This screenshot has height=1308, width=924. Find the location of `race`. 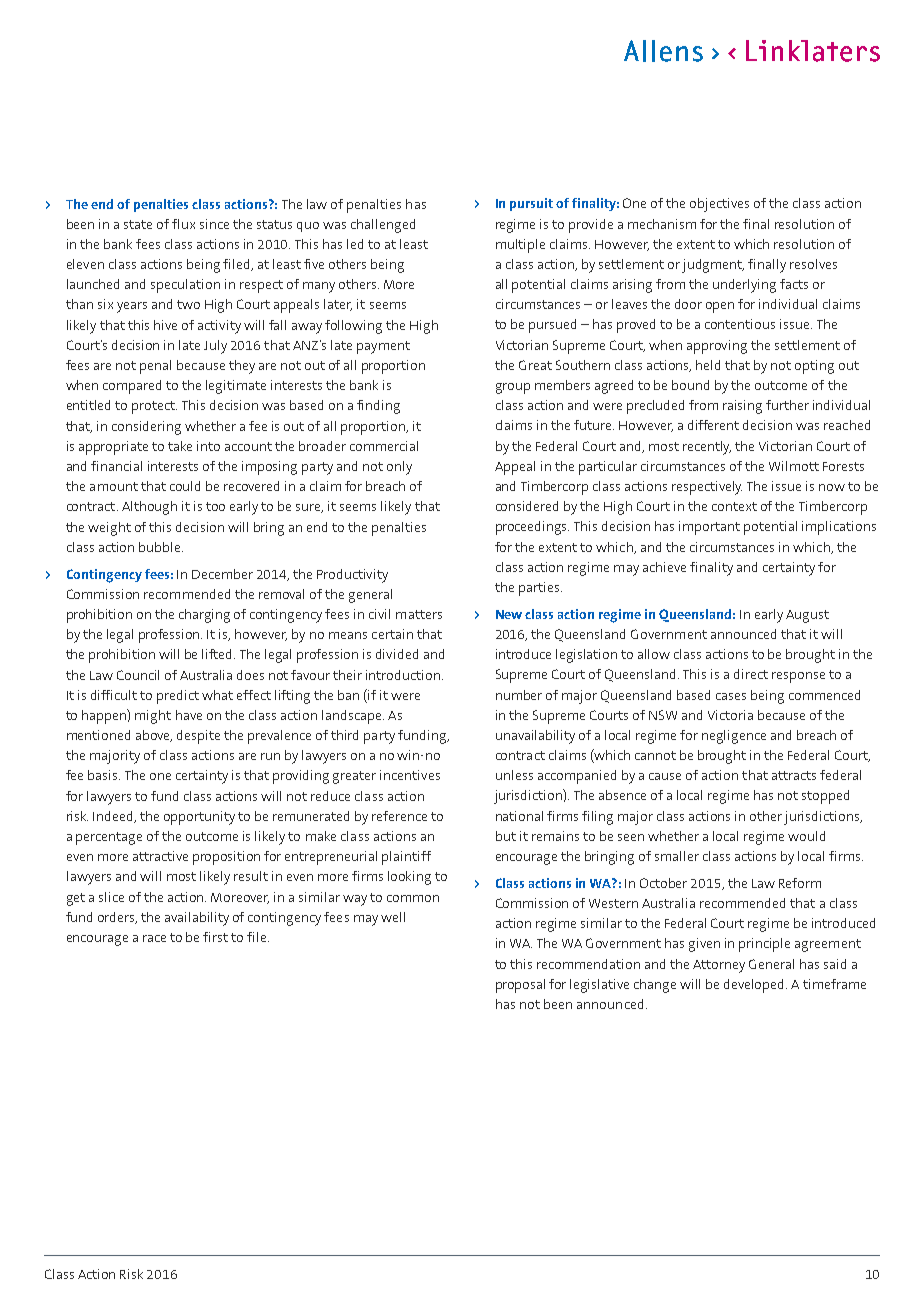

race is located at coordinates (154, 938).
